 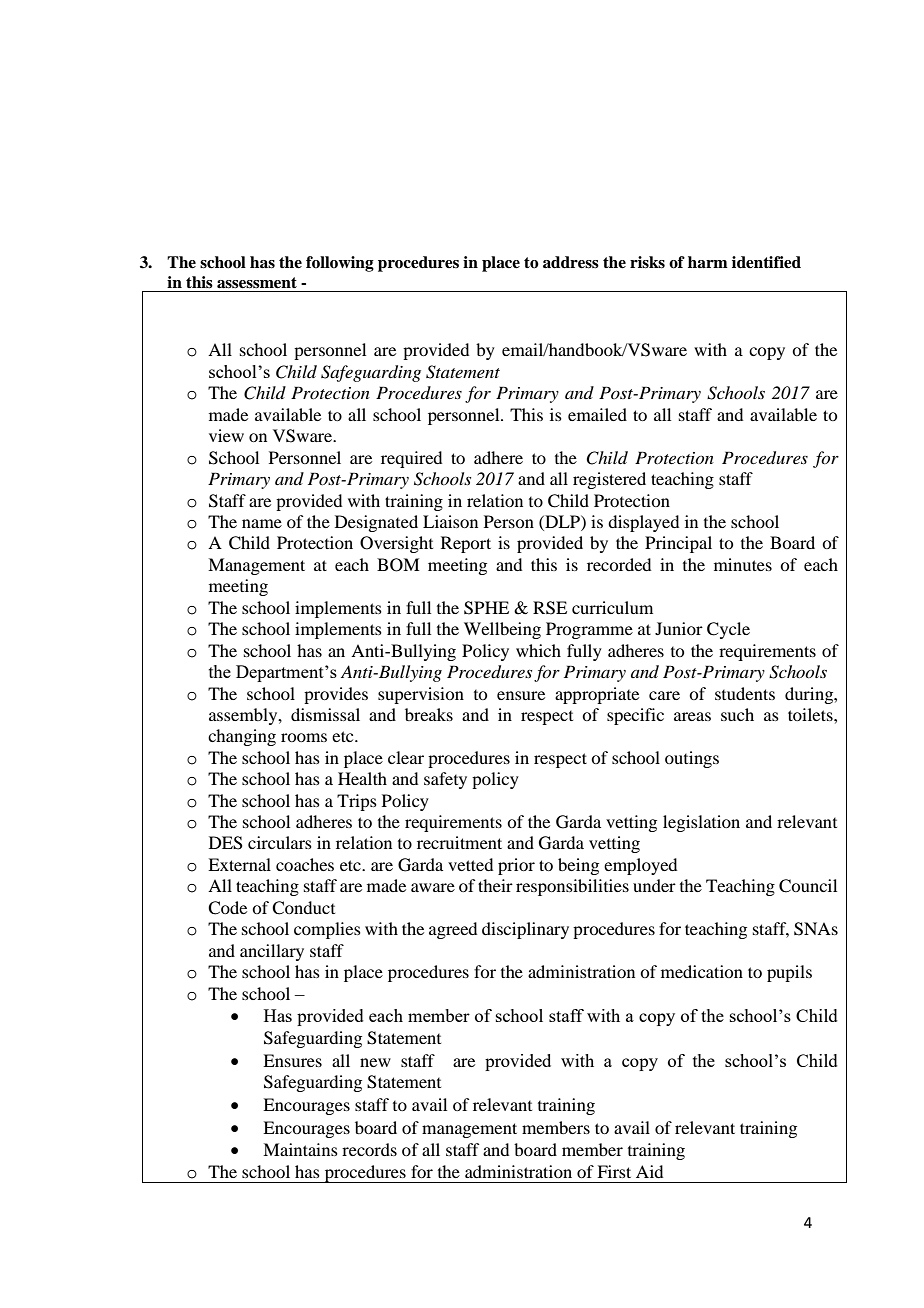 I want to click on name, so click(x=262, y=523).
